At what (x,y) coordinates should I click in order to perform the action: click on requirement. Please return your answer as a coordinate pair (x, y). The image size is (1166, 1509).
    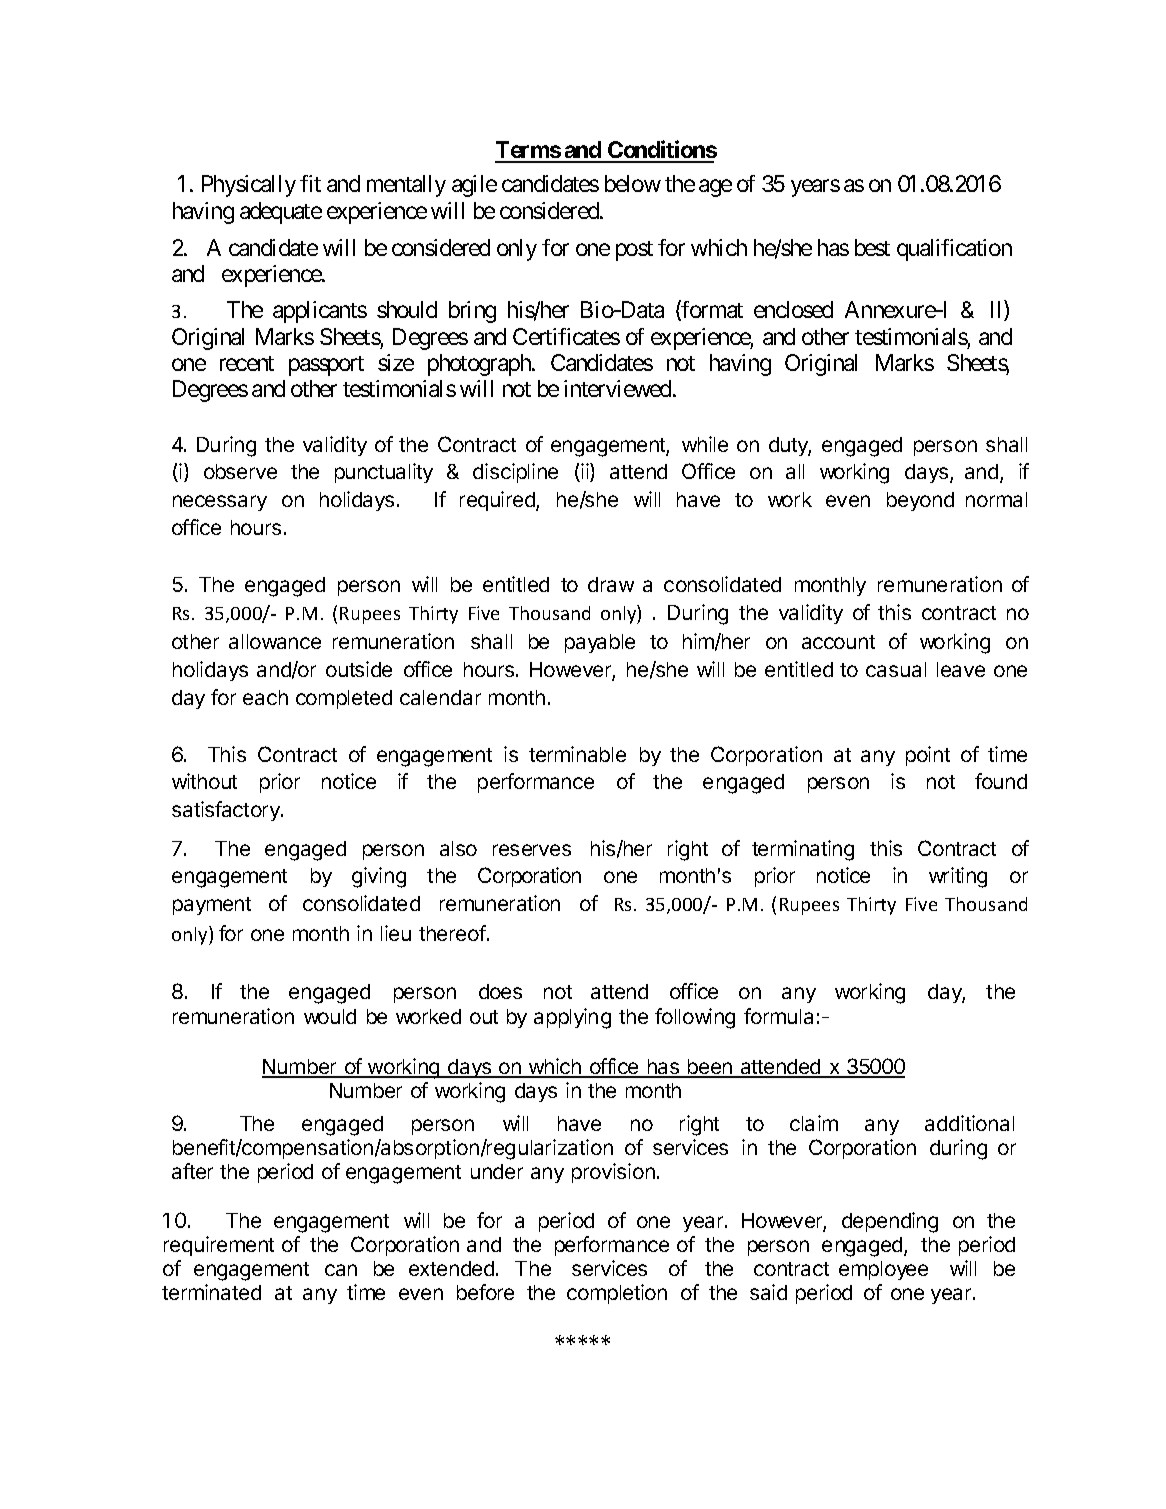
    Looking at the image, I should click on (219, 1246).
